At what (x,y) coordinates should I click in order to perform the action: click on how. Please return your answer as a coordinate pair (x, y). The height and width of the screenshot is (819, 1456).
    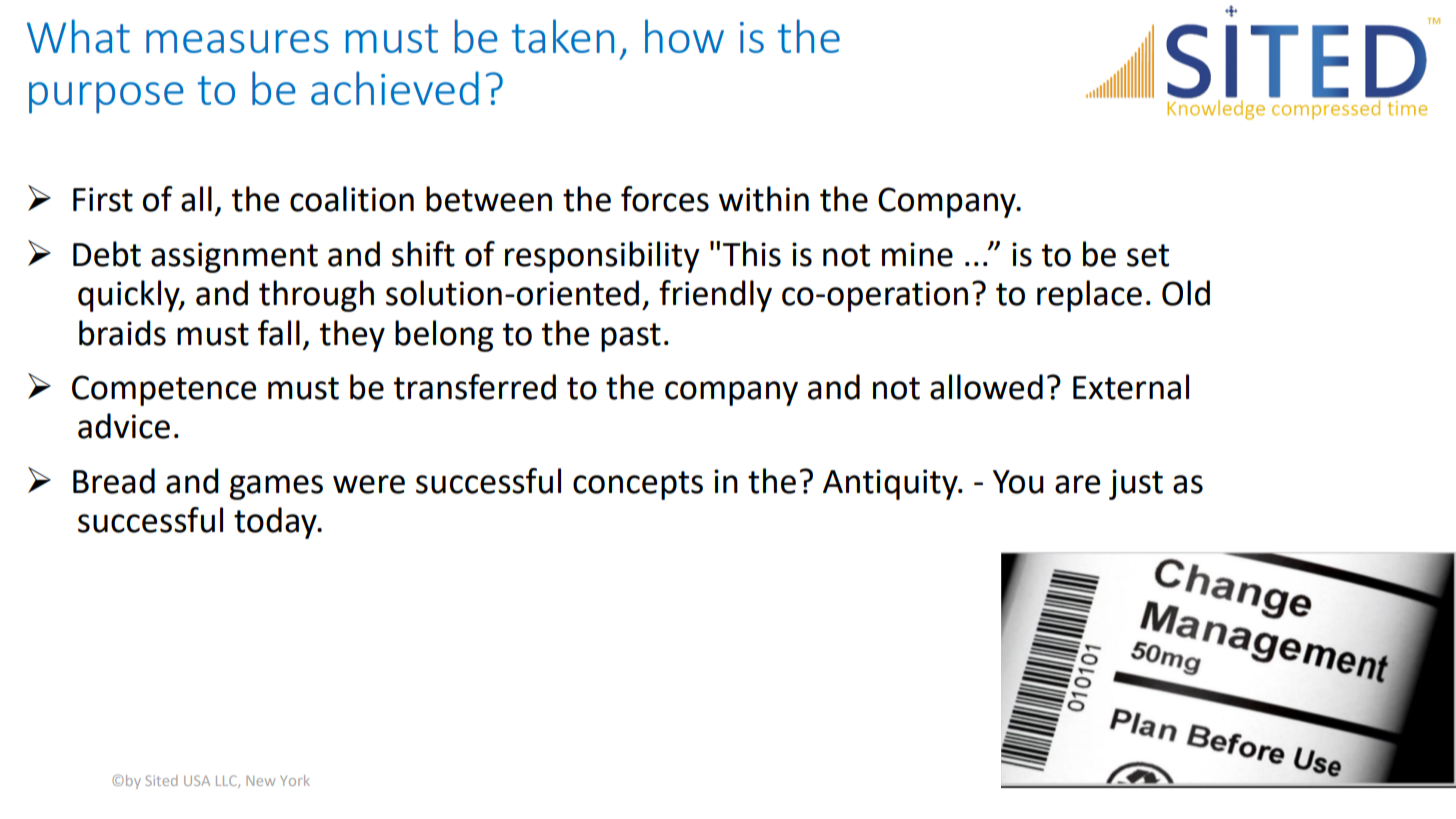
    Looking at the image, I should click on (684, 36).
